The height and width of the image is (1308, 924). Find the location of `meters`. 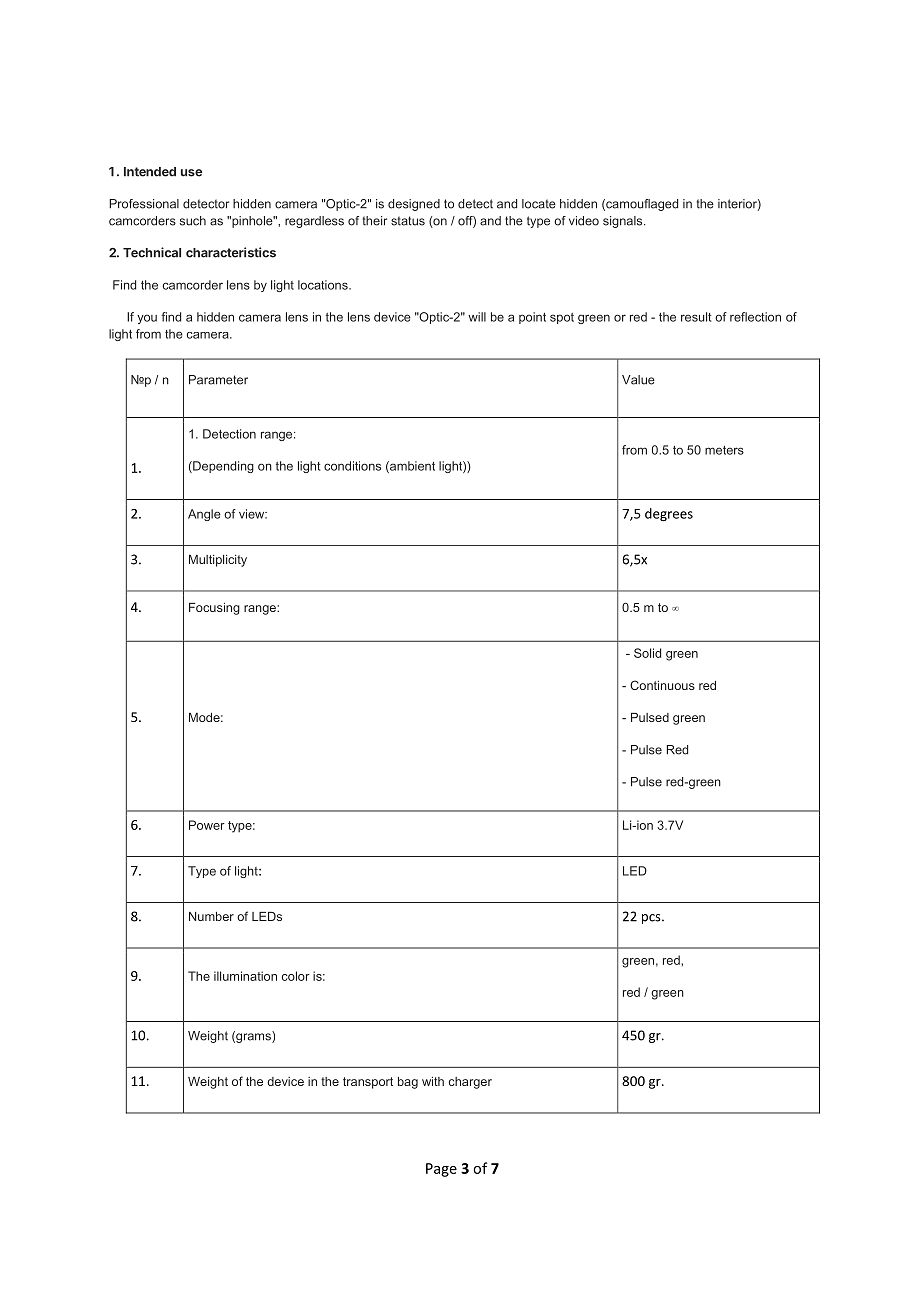

meters is located at coordinates (724, 450).
